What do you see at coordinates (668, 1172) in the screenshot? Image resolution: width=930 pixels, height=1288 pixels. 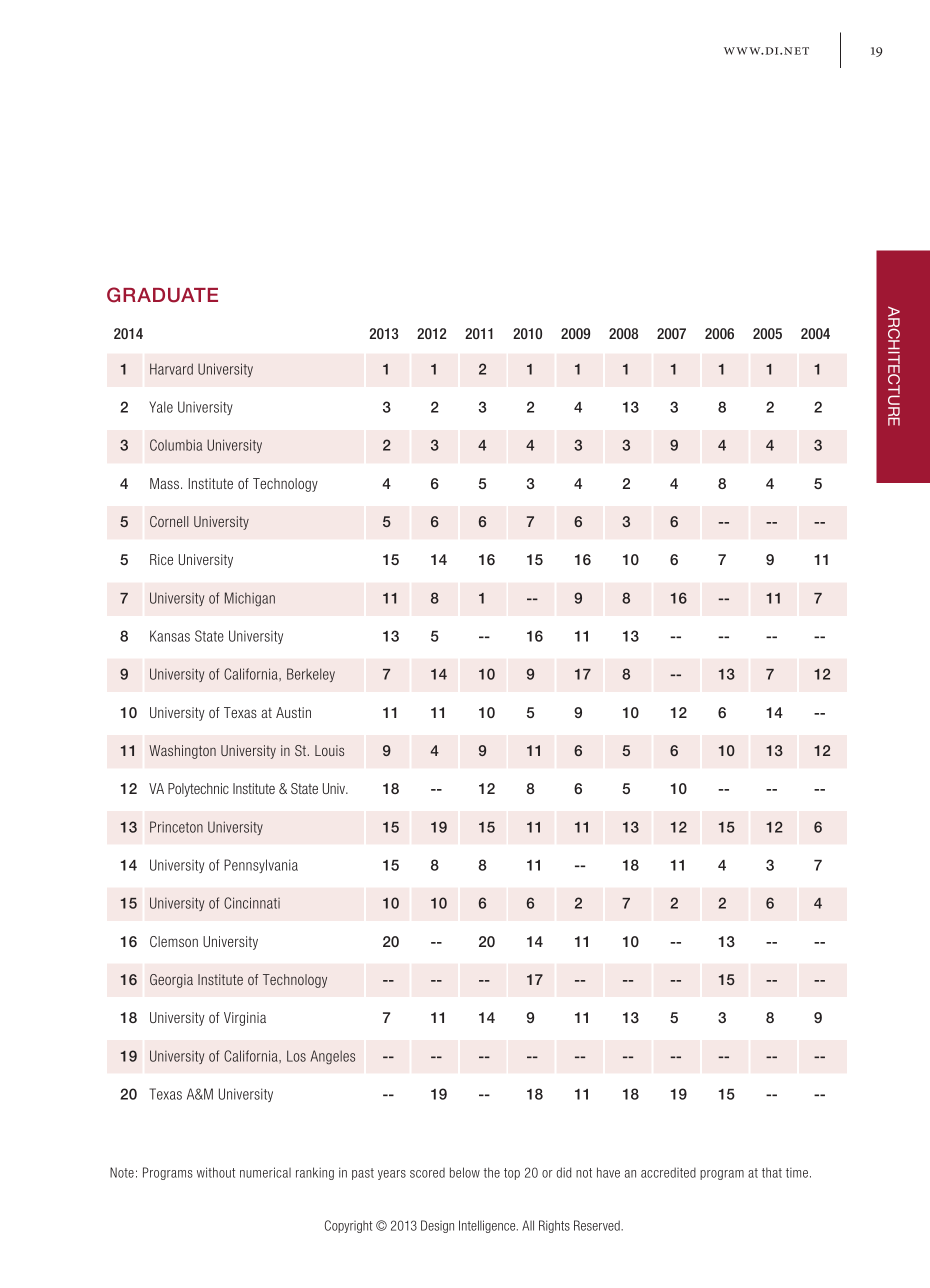 I see `accredited` at bounding box center [668, 1172].
